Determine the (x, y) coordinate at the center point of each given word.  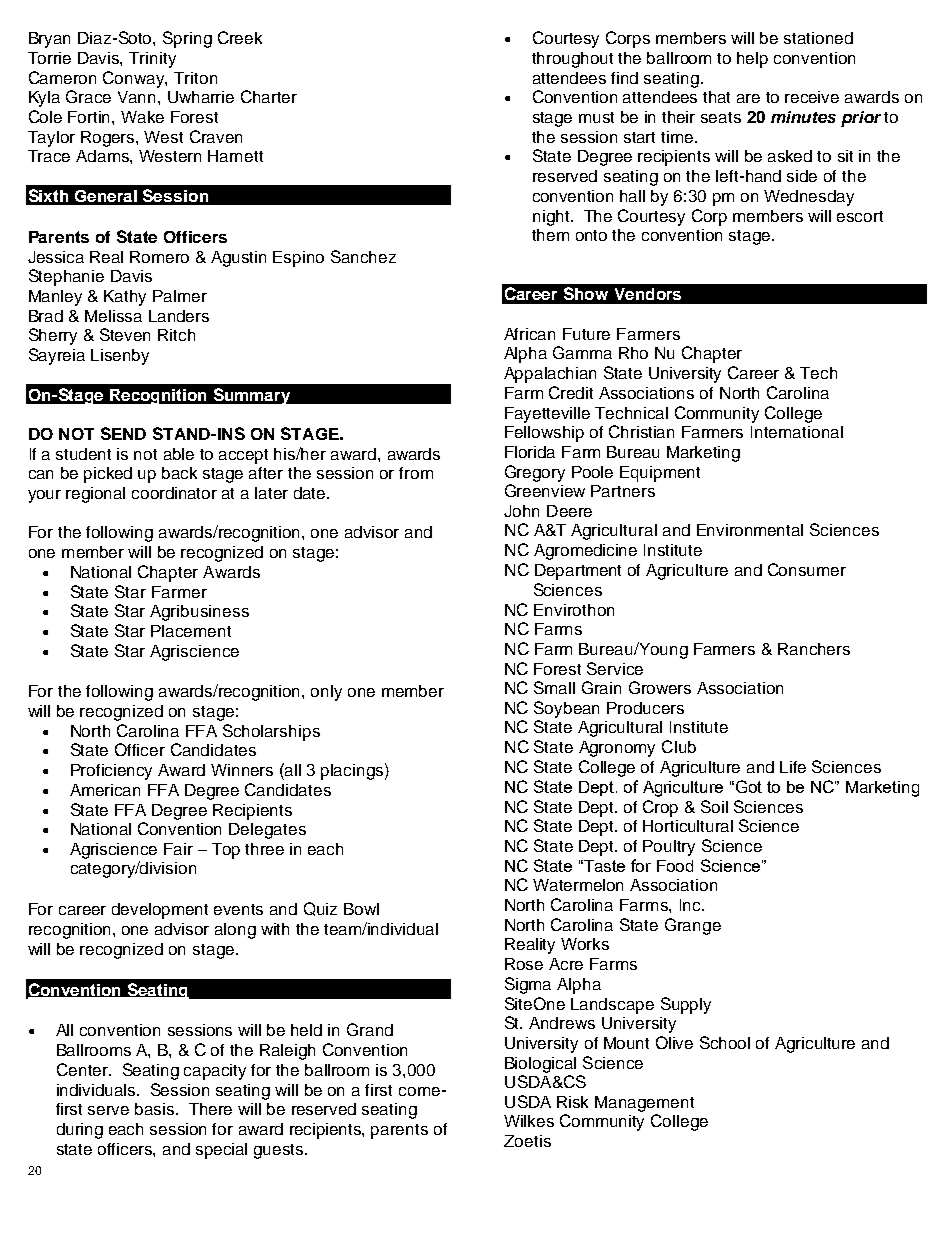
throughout (572, 60)
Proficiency (111, 772)
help (752, 60)
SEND (123, 433)
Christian (641, 431)
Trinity (152, 60)
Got (749, 786)
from (416, 473)
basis (156, 1109)
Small (554, 687)
